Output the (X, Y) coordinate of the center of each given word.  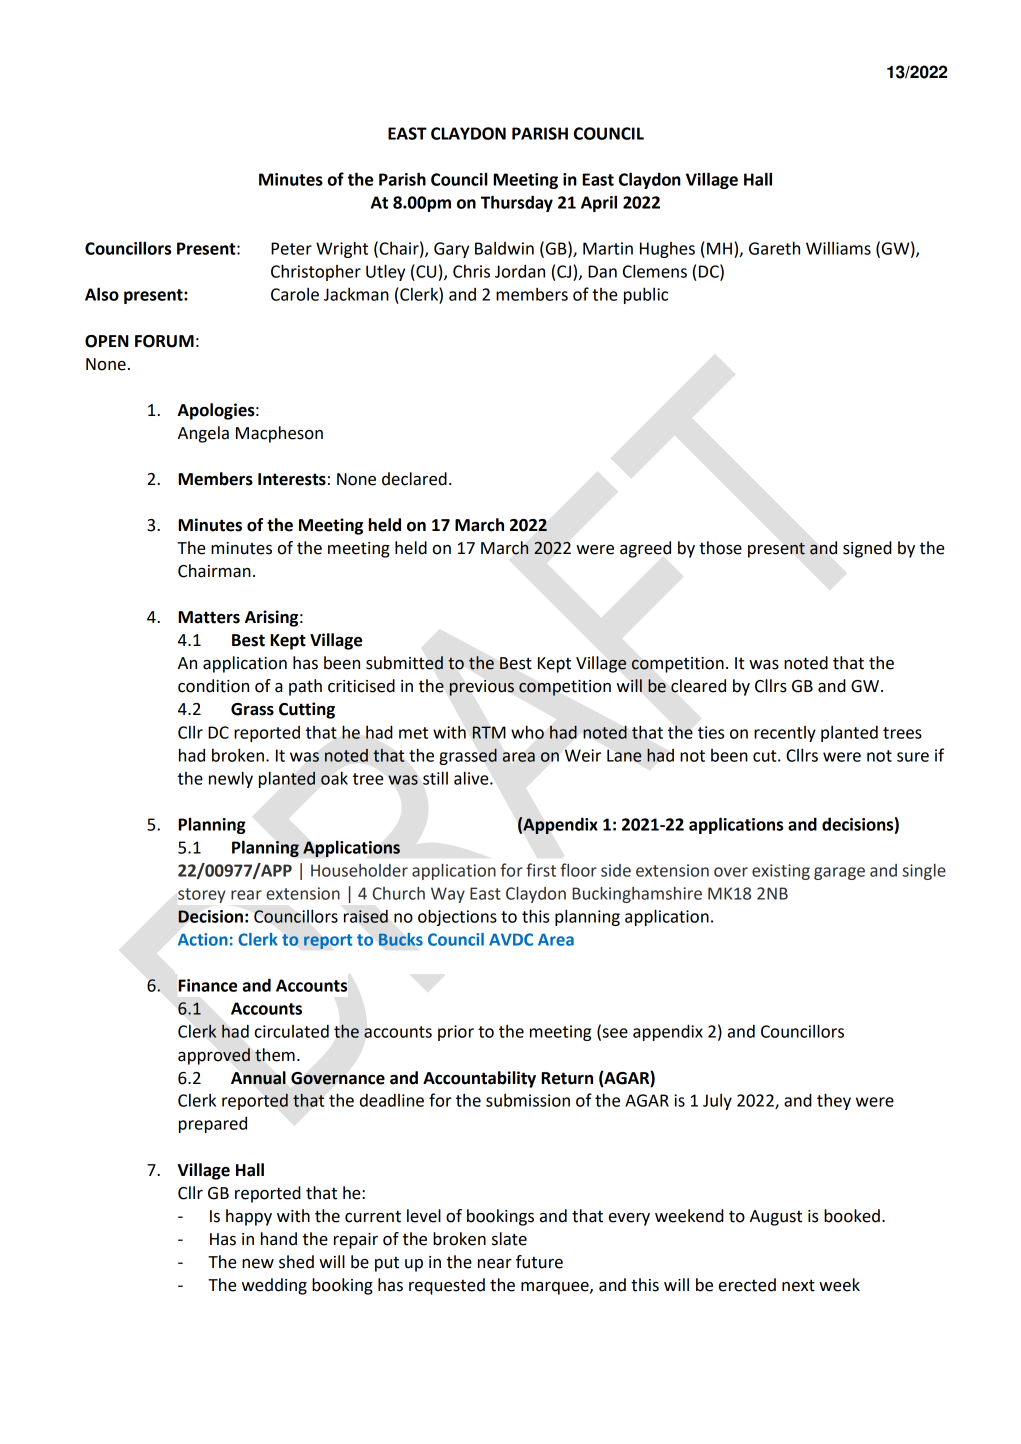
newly (231, 779)
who (527, 732)
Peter (291, 248)
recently (785, 734)
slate (509, 1239)
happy (249, 1217)
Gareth (774, 248)
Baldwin (504, 248)
